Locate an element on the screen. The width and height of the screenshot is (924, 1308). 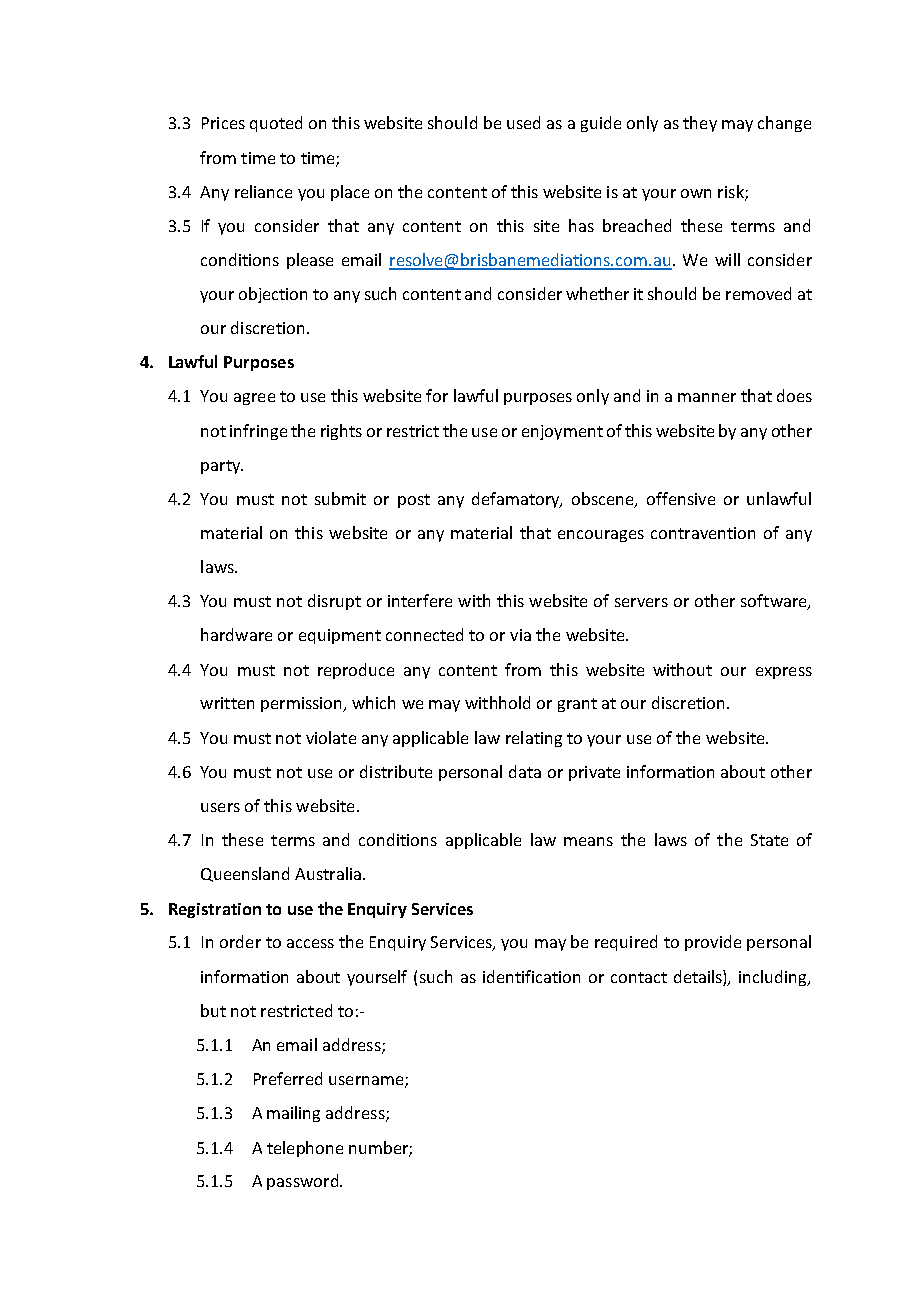
offensive is located at coordinates (681, 498).
